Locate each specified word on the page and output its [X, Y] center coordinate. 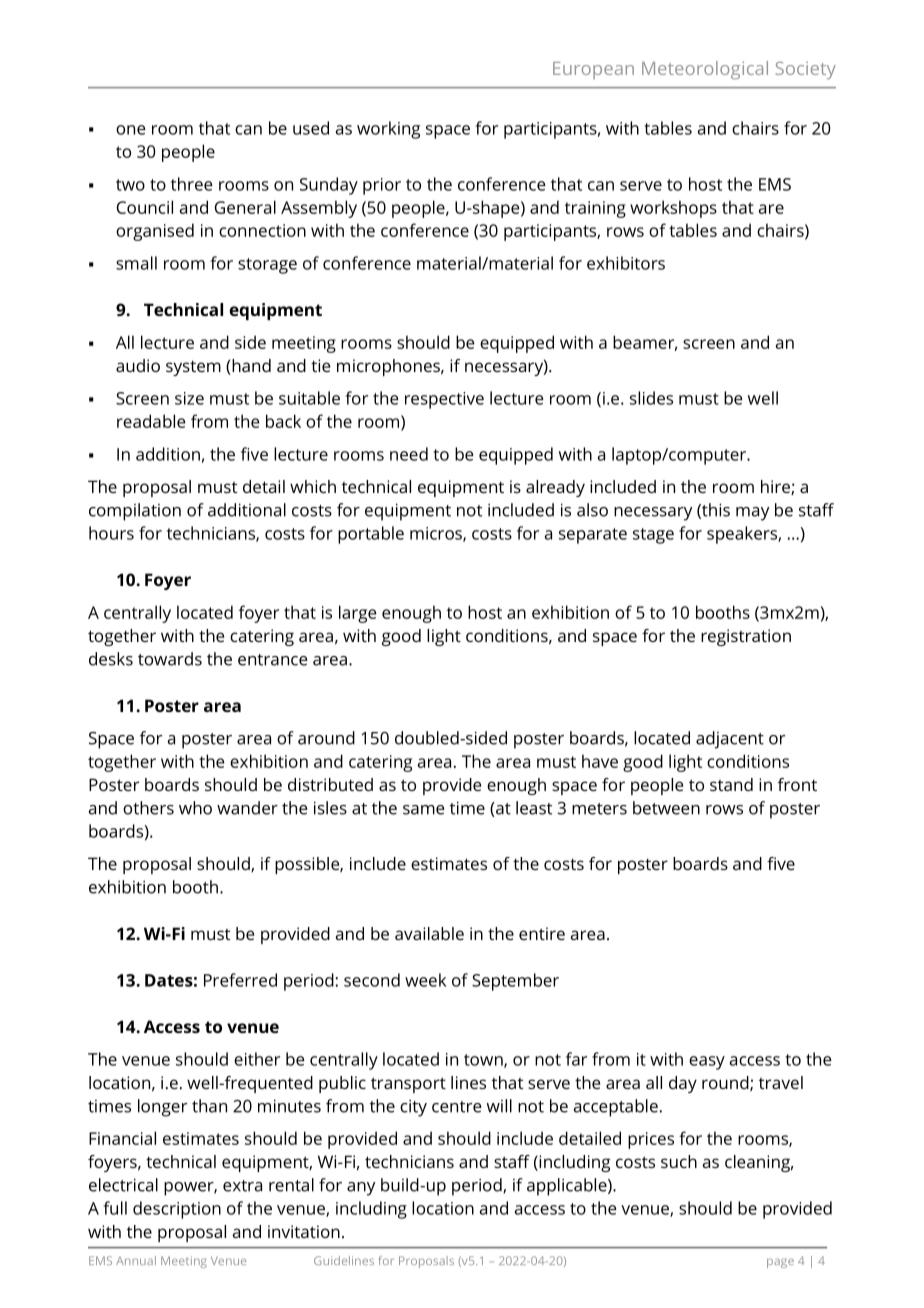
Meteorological [705, 70]
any [361, 1189]
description [177, 1210]
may [752, 514]
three [192, 184]
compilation [135, 512]
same [424, 810]
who [195, 808]
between [666, 808]
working [388, 130]
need [409, 454]
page [780, 1263]
